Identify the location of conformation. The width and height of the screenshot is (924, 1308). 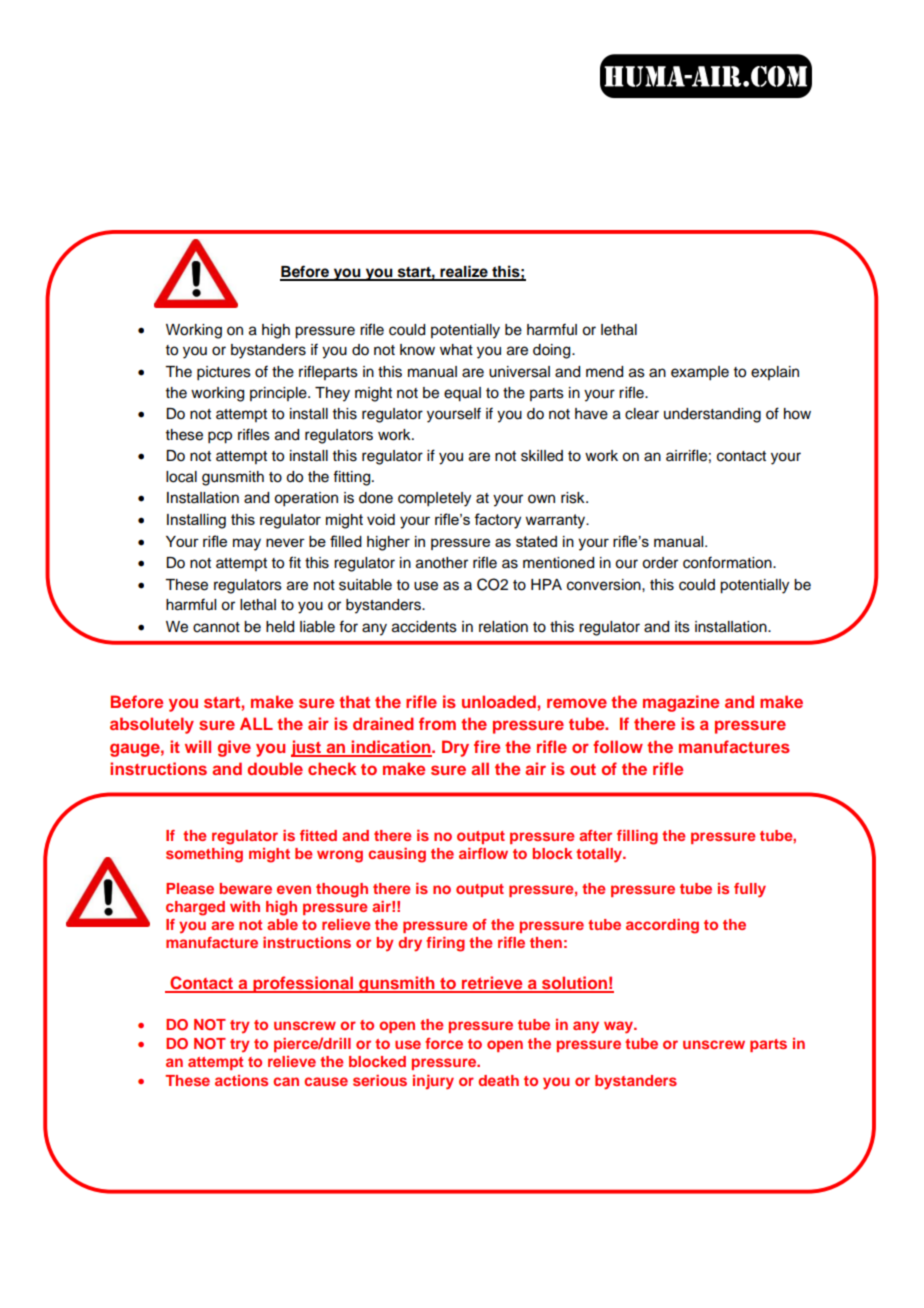
(728, 562).
